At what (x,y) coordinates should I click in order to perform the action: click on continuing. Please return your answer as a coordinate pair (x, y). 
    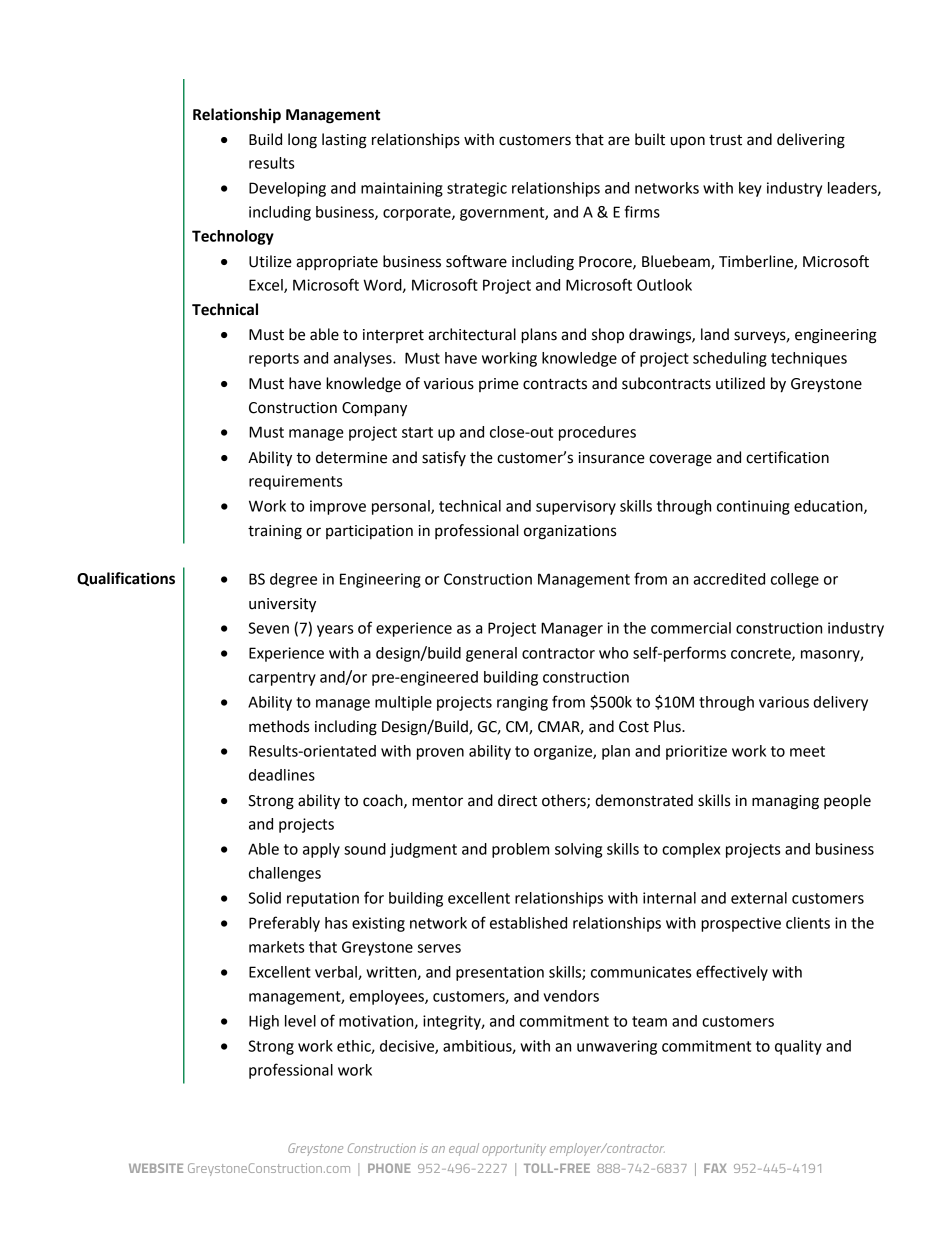
    Looking at the image, I should click on (753, 507).
